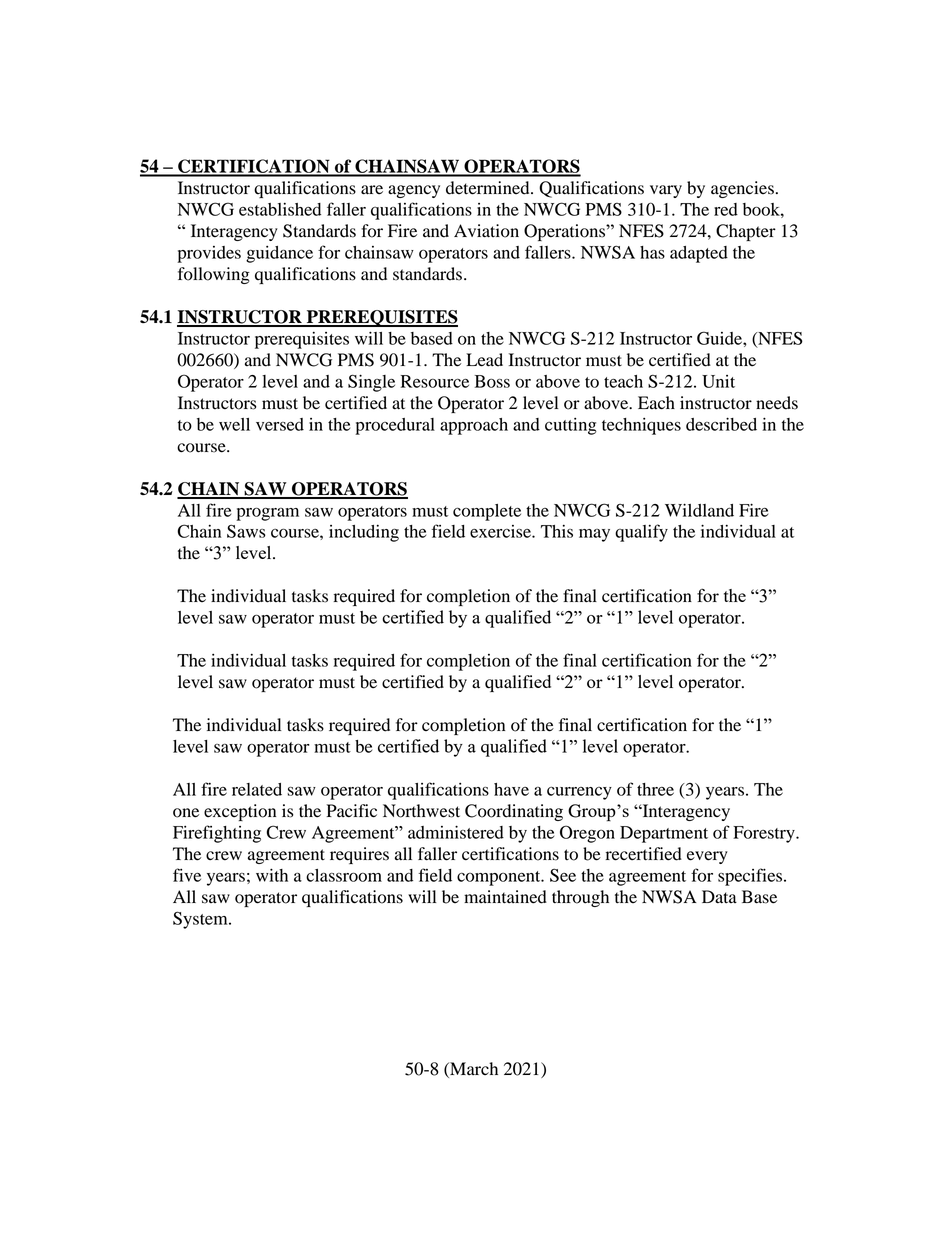 Image resolution: width=952 pixels, height=1233 pixels. What do you see at coordinates (742, 189) in the screenshot?
I see `agencies` at bounding box center [742, 189].
